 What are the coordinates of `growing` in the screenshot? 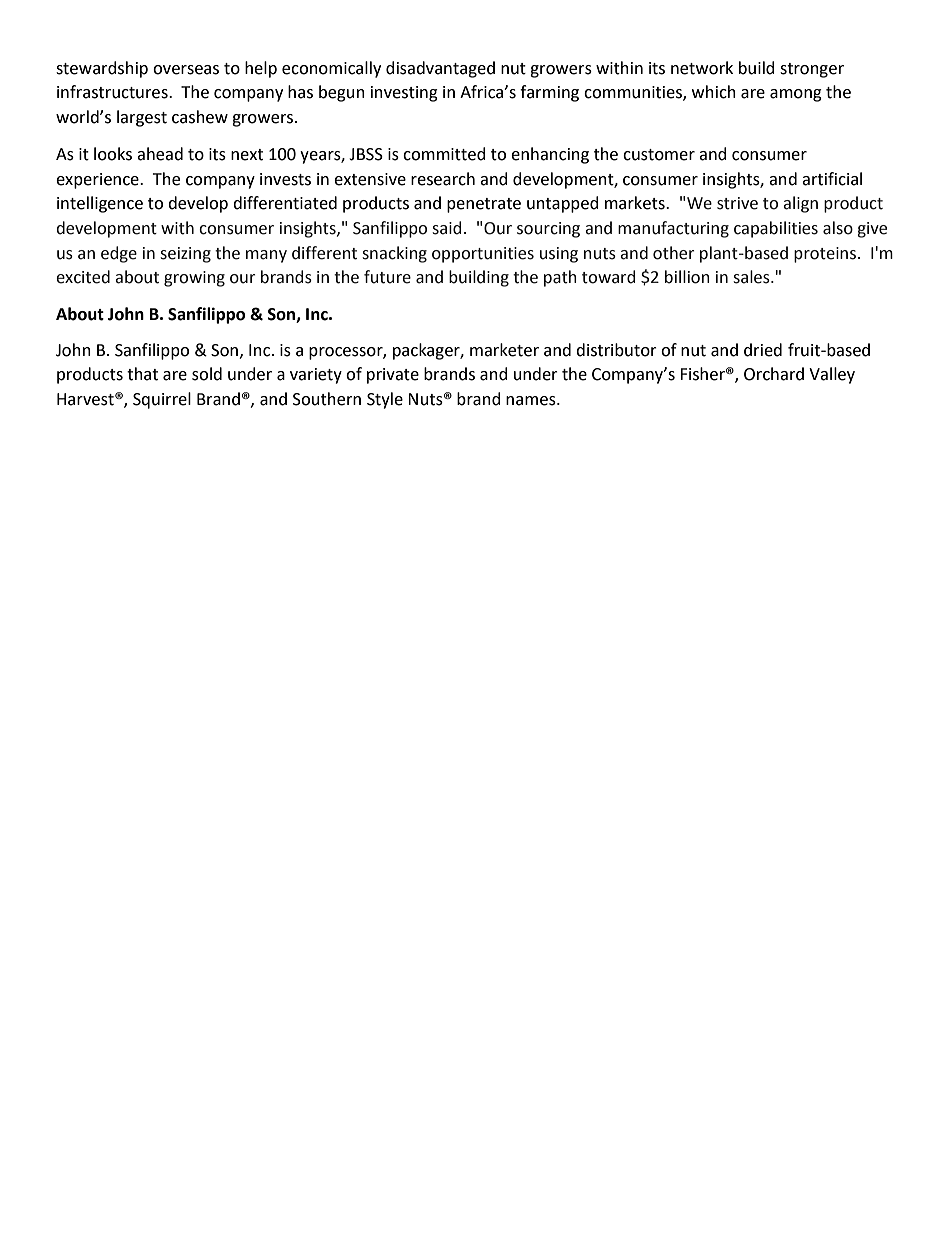 It's located at (194, 279).
